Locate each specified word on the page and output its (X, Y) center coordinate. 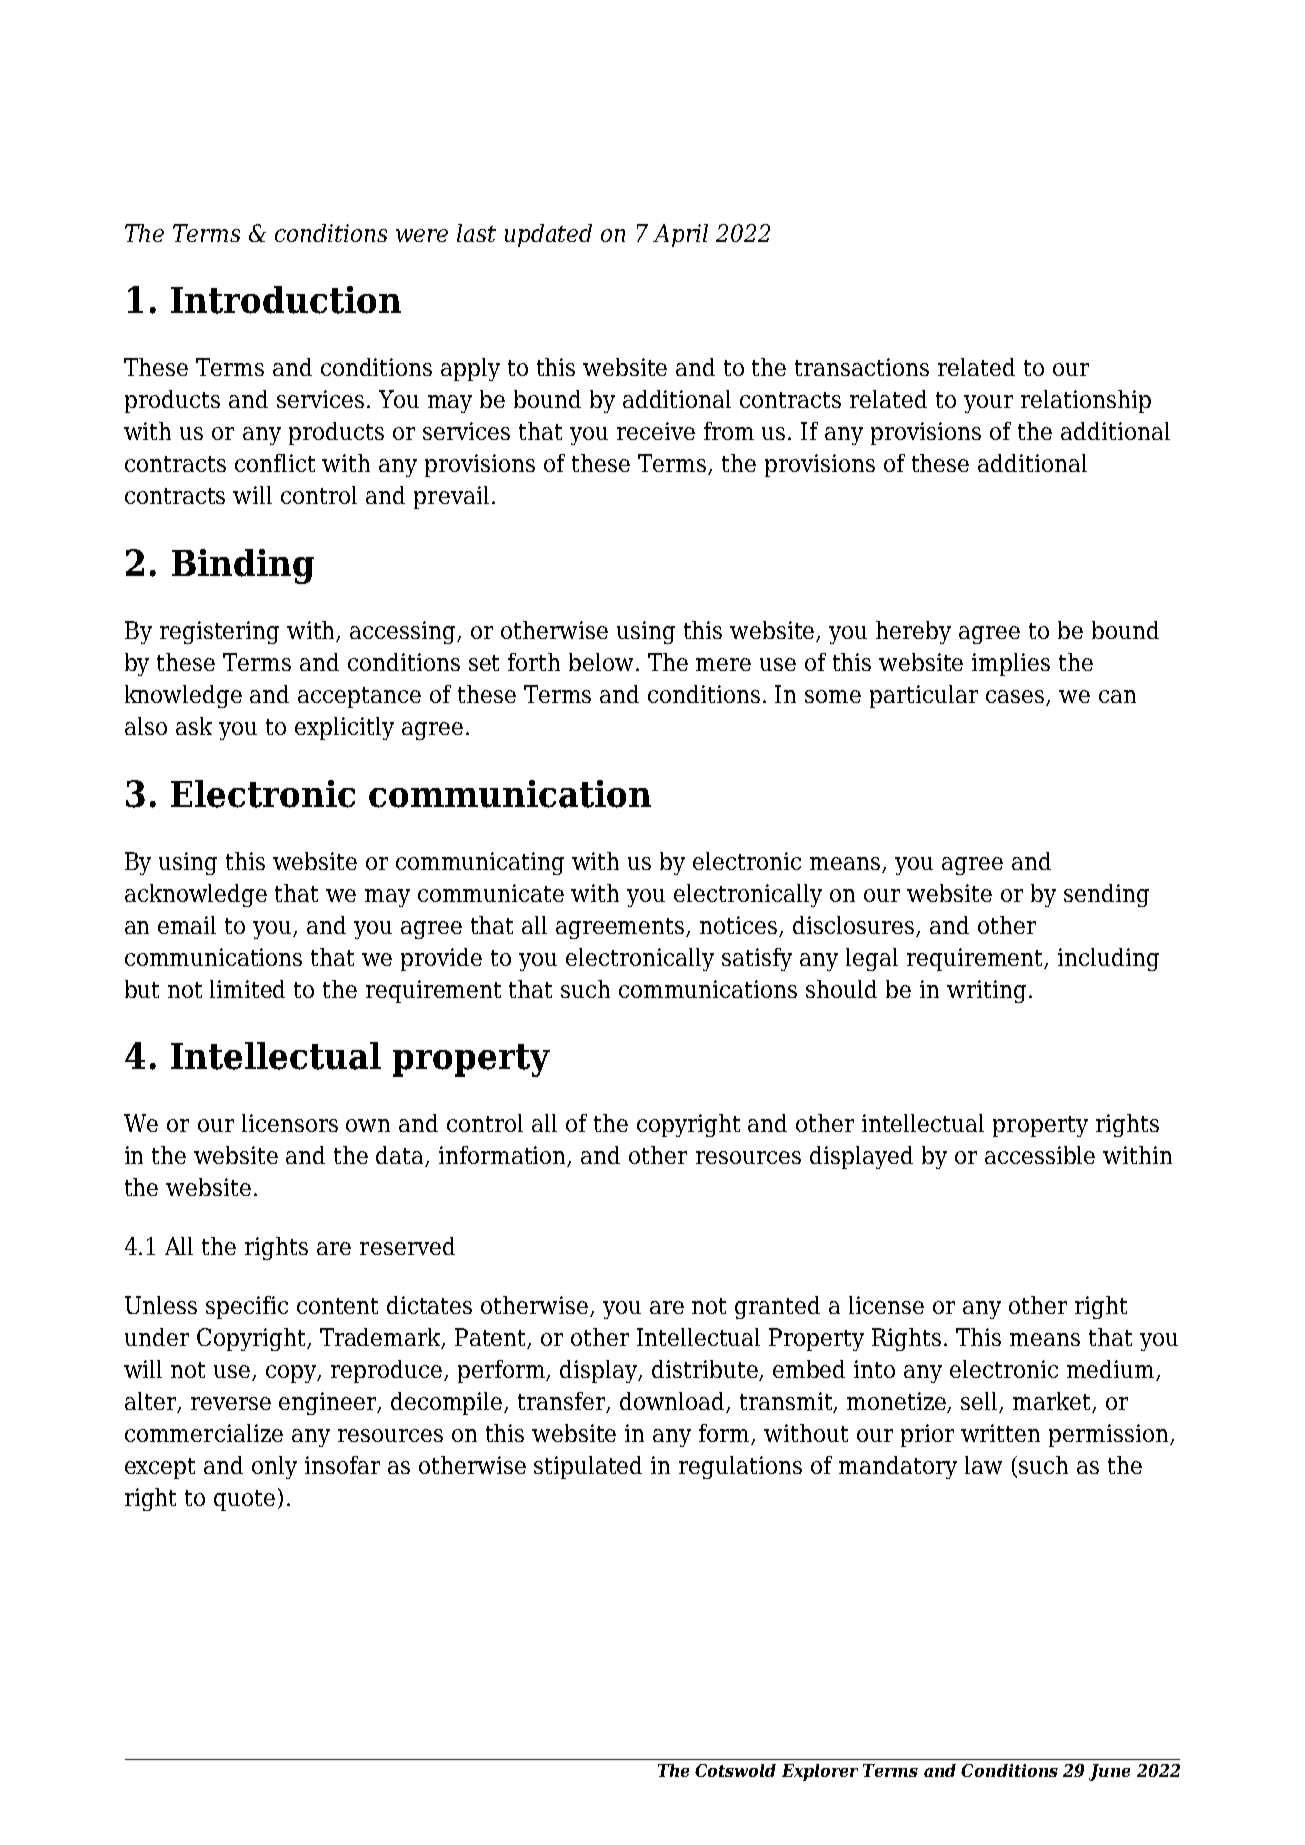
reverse (231, 1403)
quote (244, 1500)
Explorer (820, 1772)
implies (1011, 664)
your (988, 404)
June (1109, 1772)
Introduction (286, 300)
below (601, 662)
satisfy (757, 959)
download (674, 1402)
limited (247, 989)
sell (981, 1402)
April (680, 235)
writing (986, 991)
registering (219, 632)
